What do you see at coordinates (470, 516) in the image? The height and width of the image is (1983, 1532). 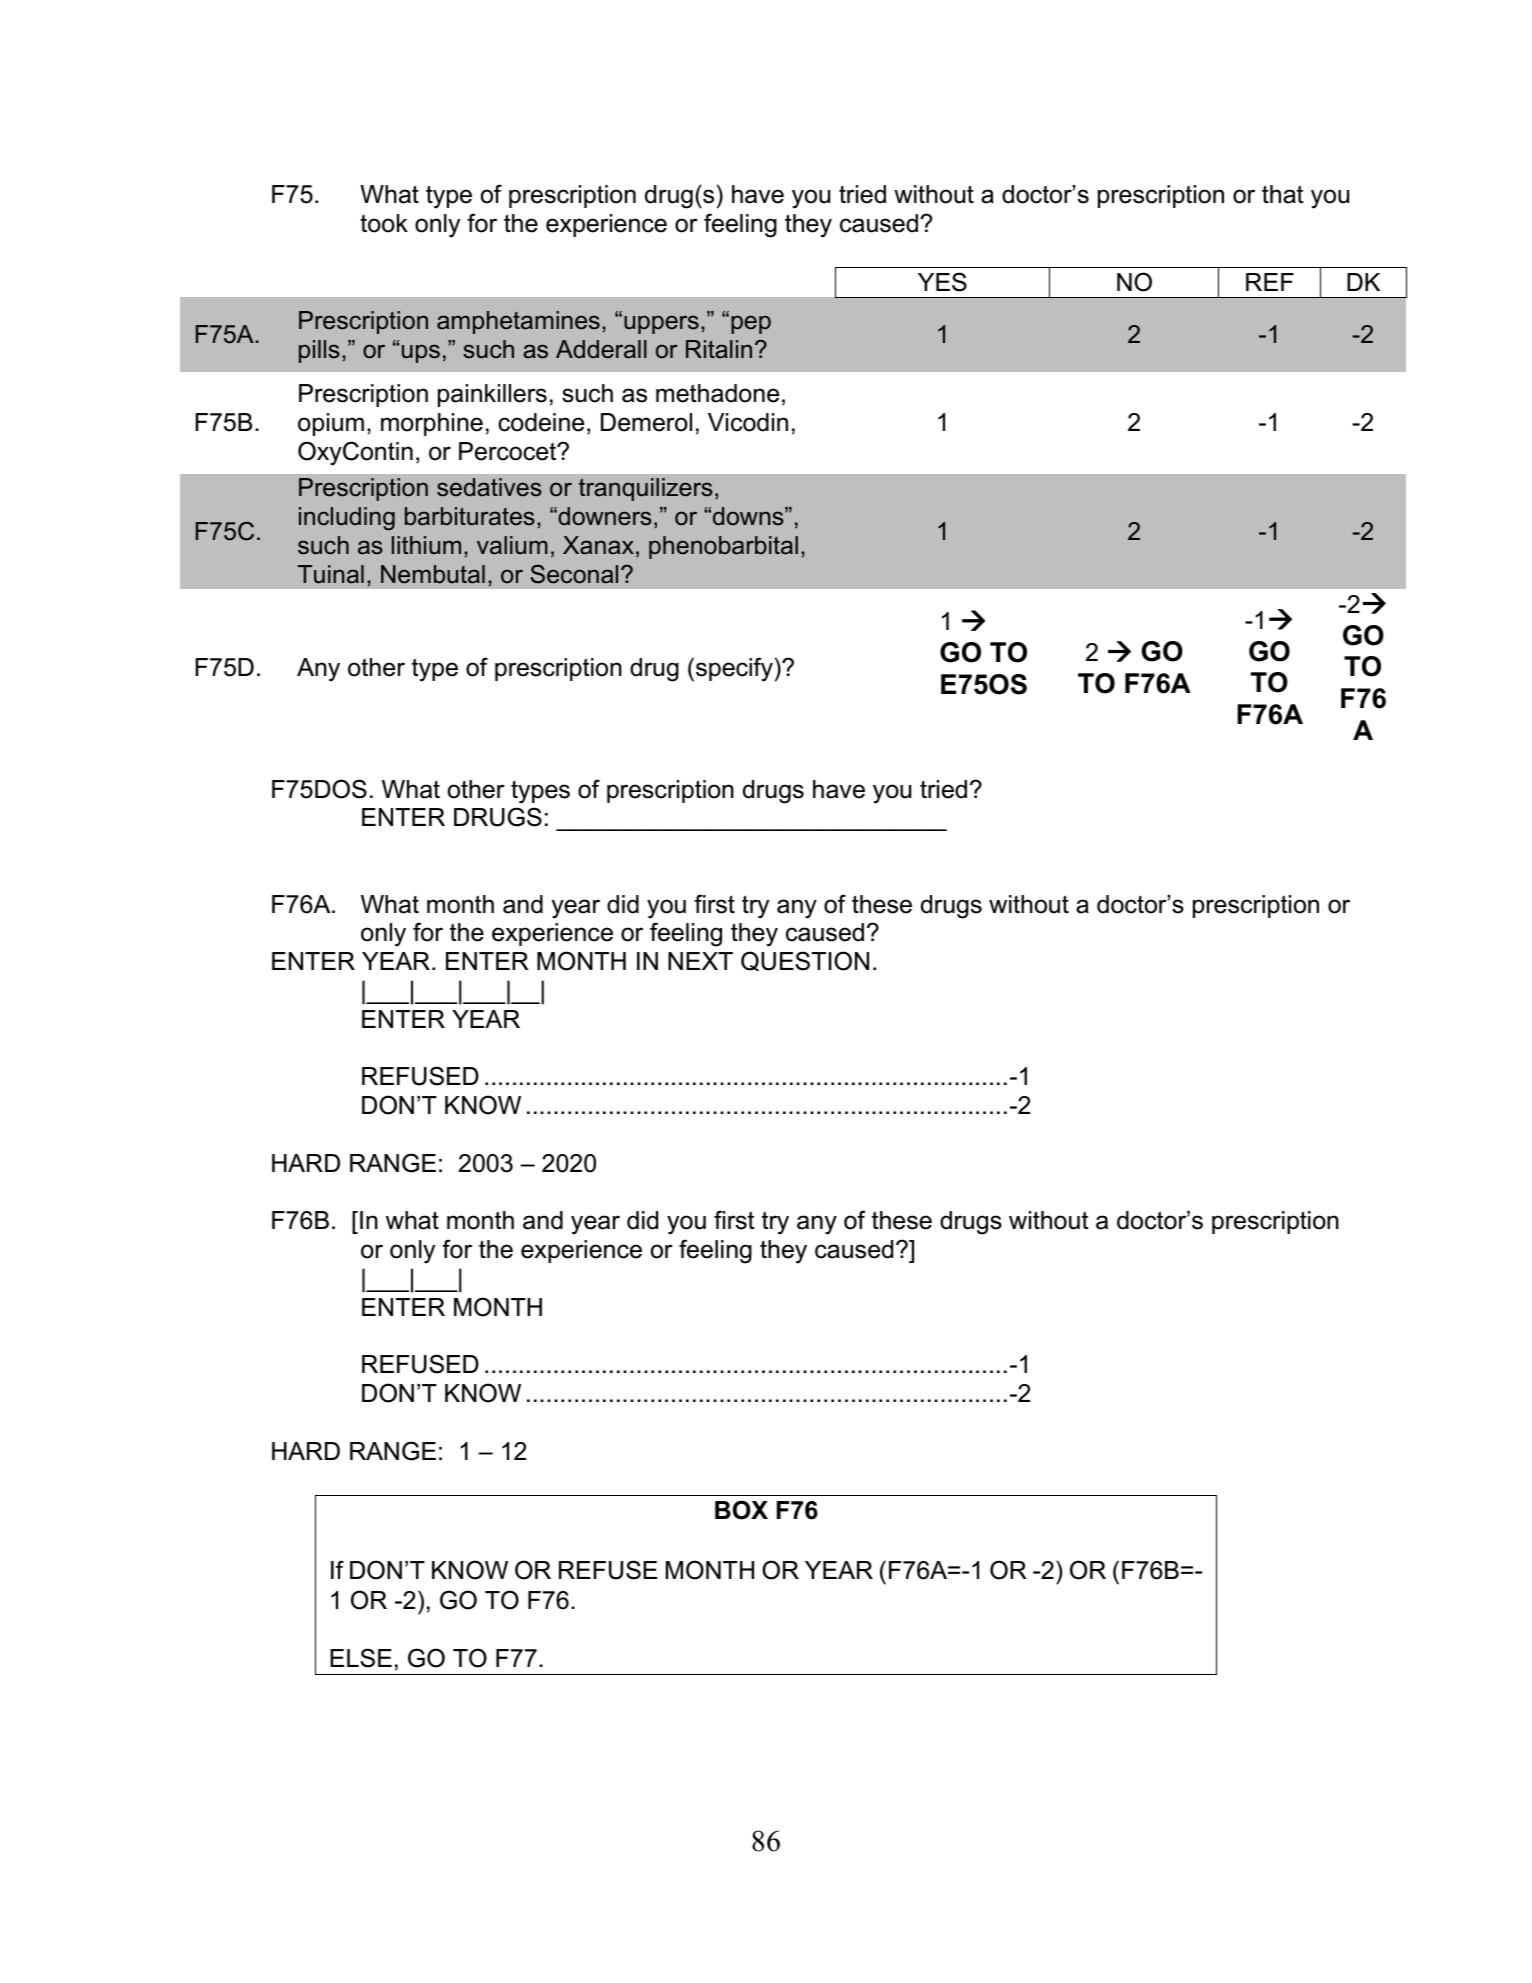 I see `barbiturates` at bounding box center [470, 516].
